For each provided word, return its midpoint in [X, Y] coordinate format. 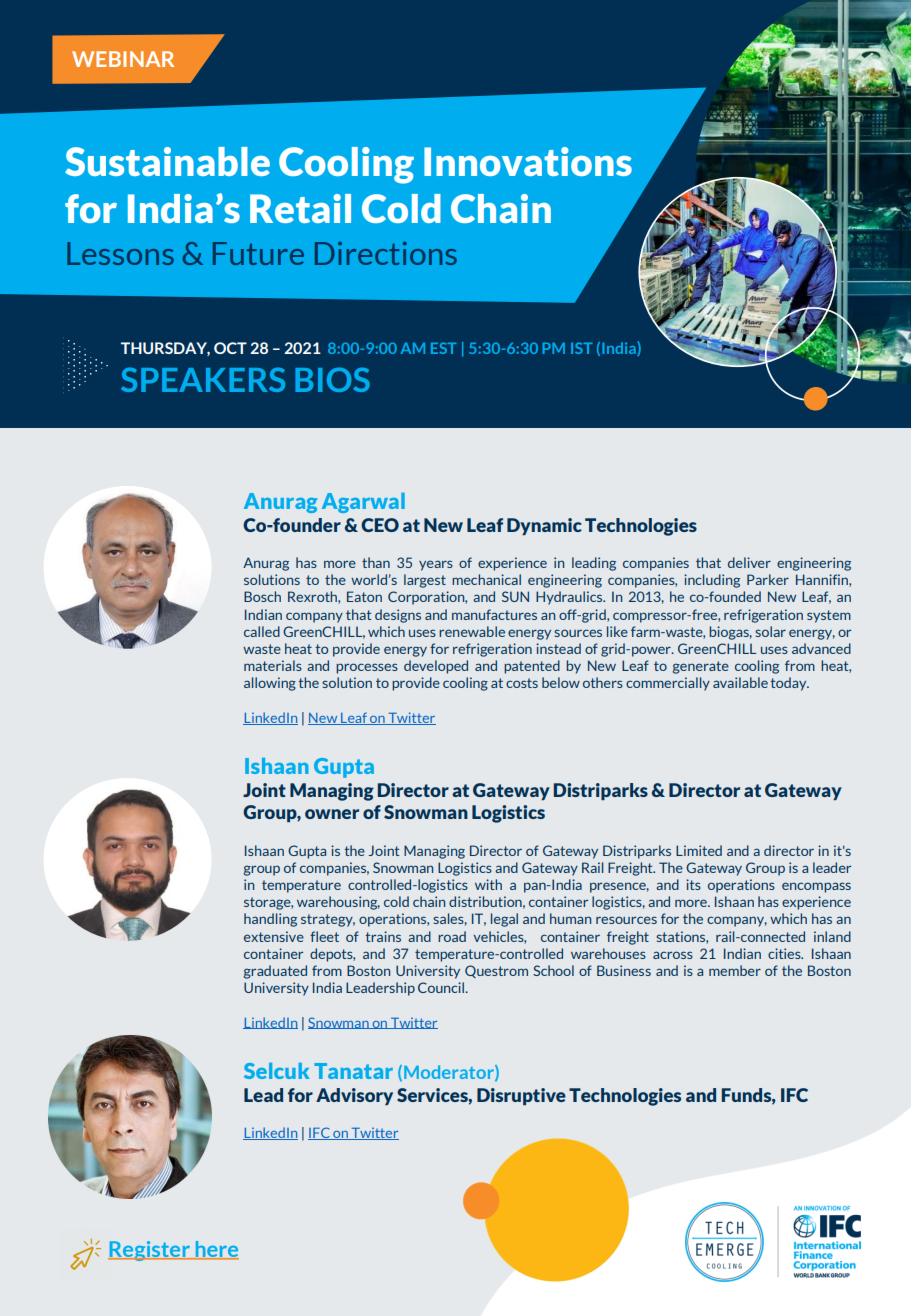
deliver [749, 562]
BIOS [332, 379]
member [735, 970]
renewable [472, 631]
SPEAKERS [203, 379]
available [740, 682]
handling [270, 920]
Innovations [528, 161]
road [452, 936]
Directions [386, 253]
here [216, 1250]
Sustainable [167, 161]
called [262, 631]
